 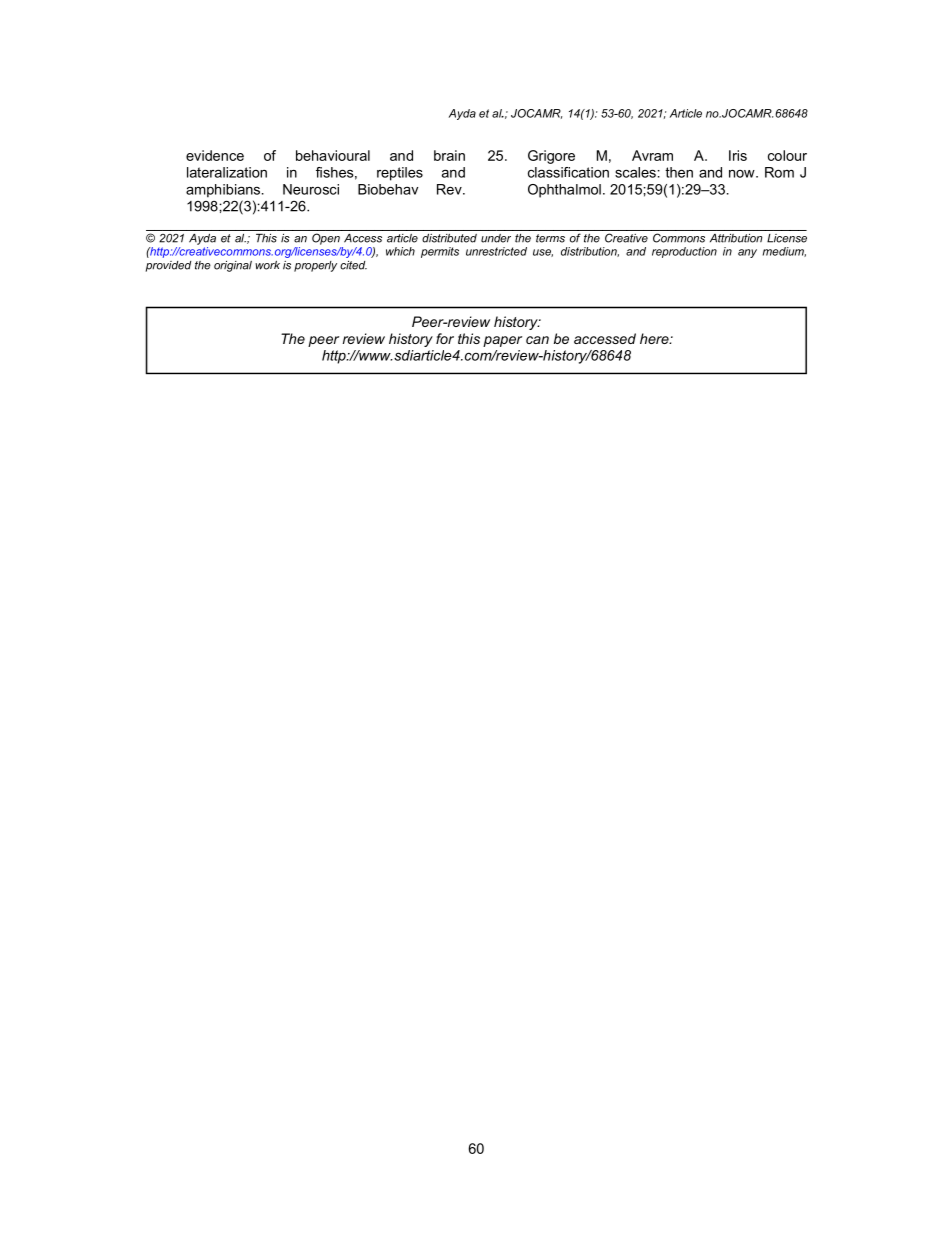 I want to click on for, so click(x=445, y=338).
